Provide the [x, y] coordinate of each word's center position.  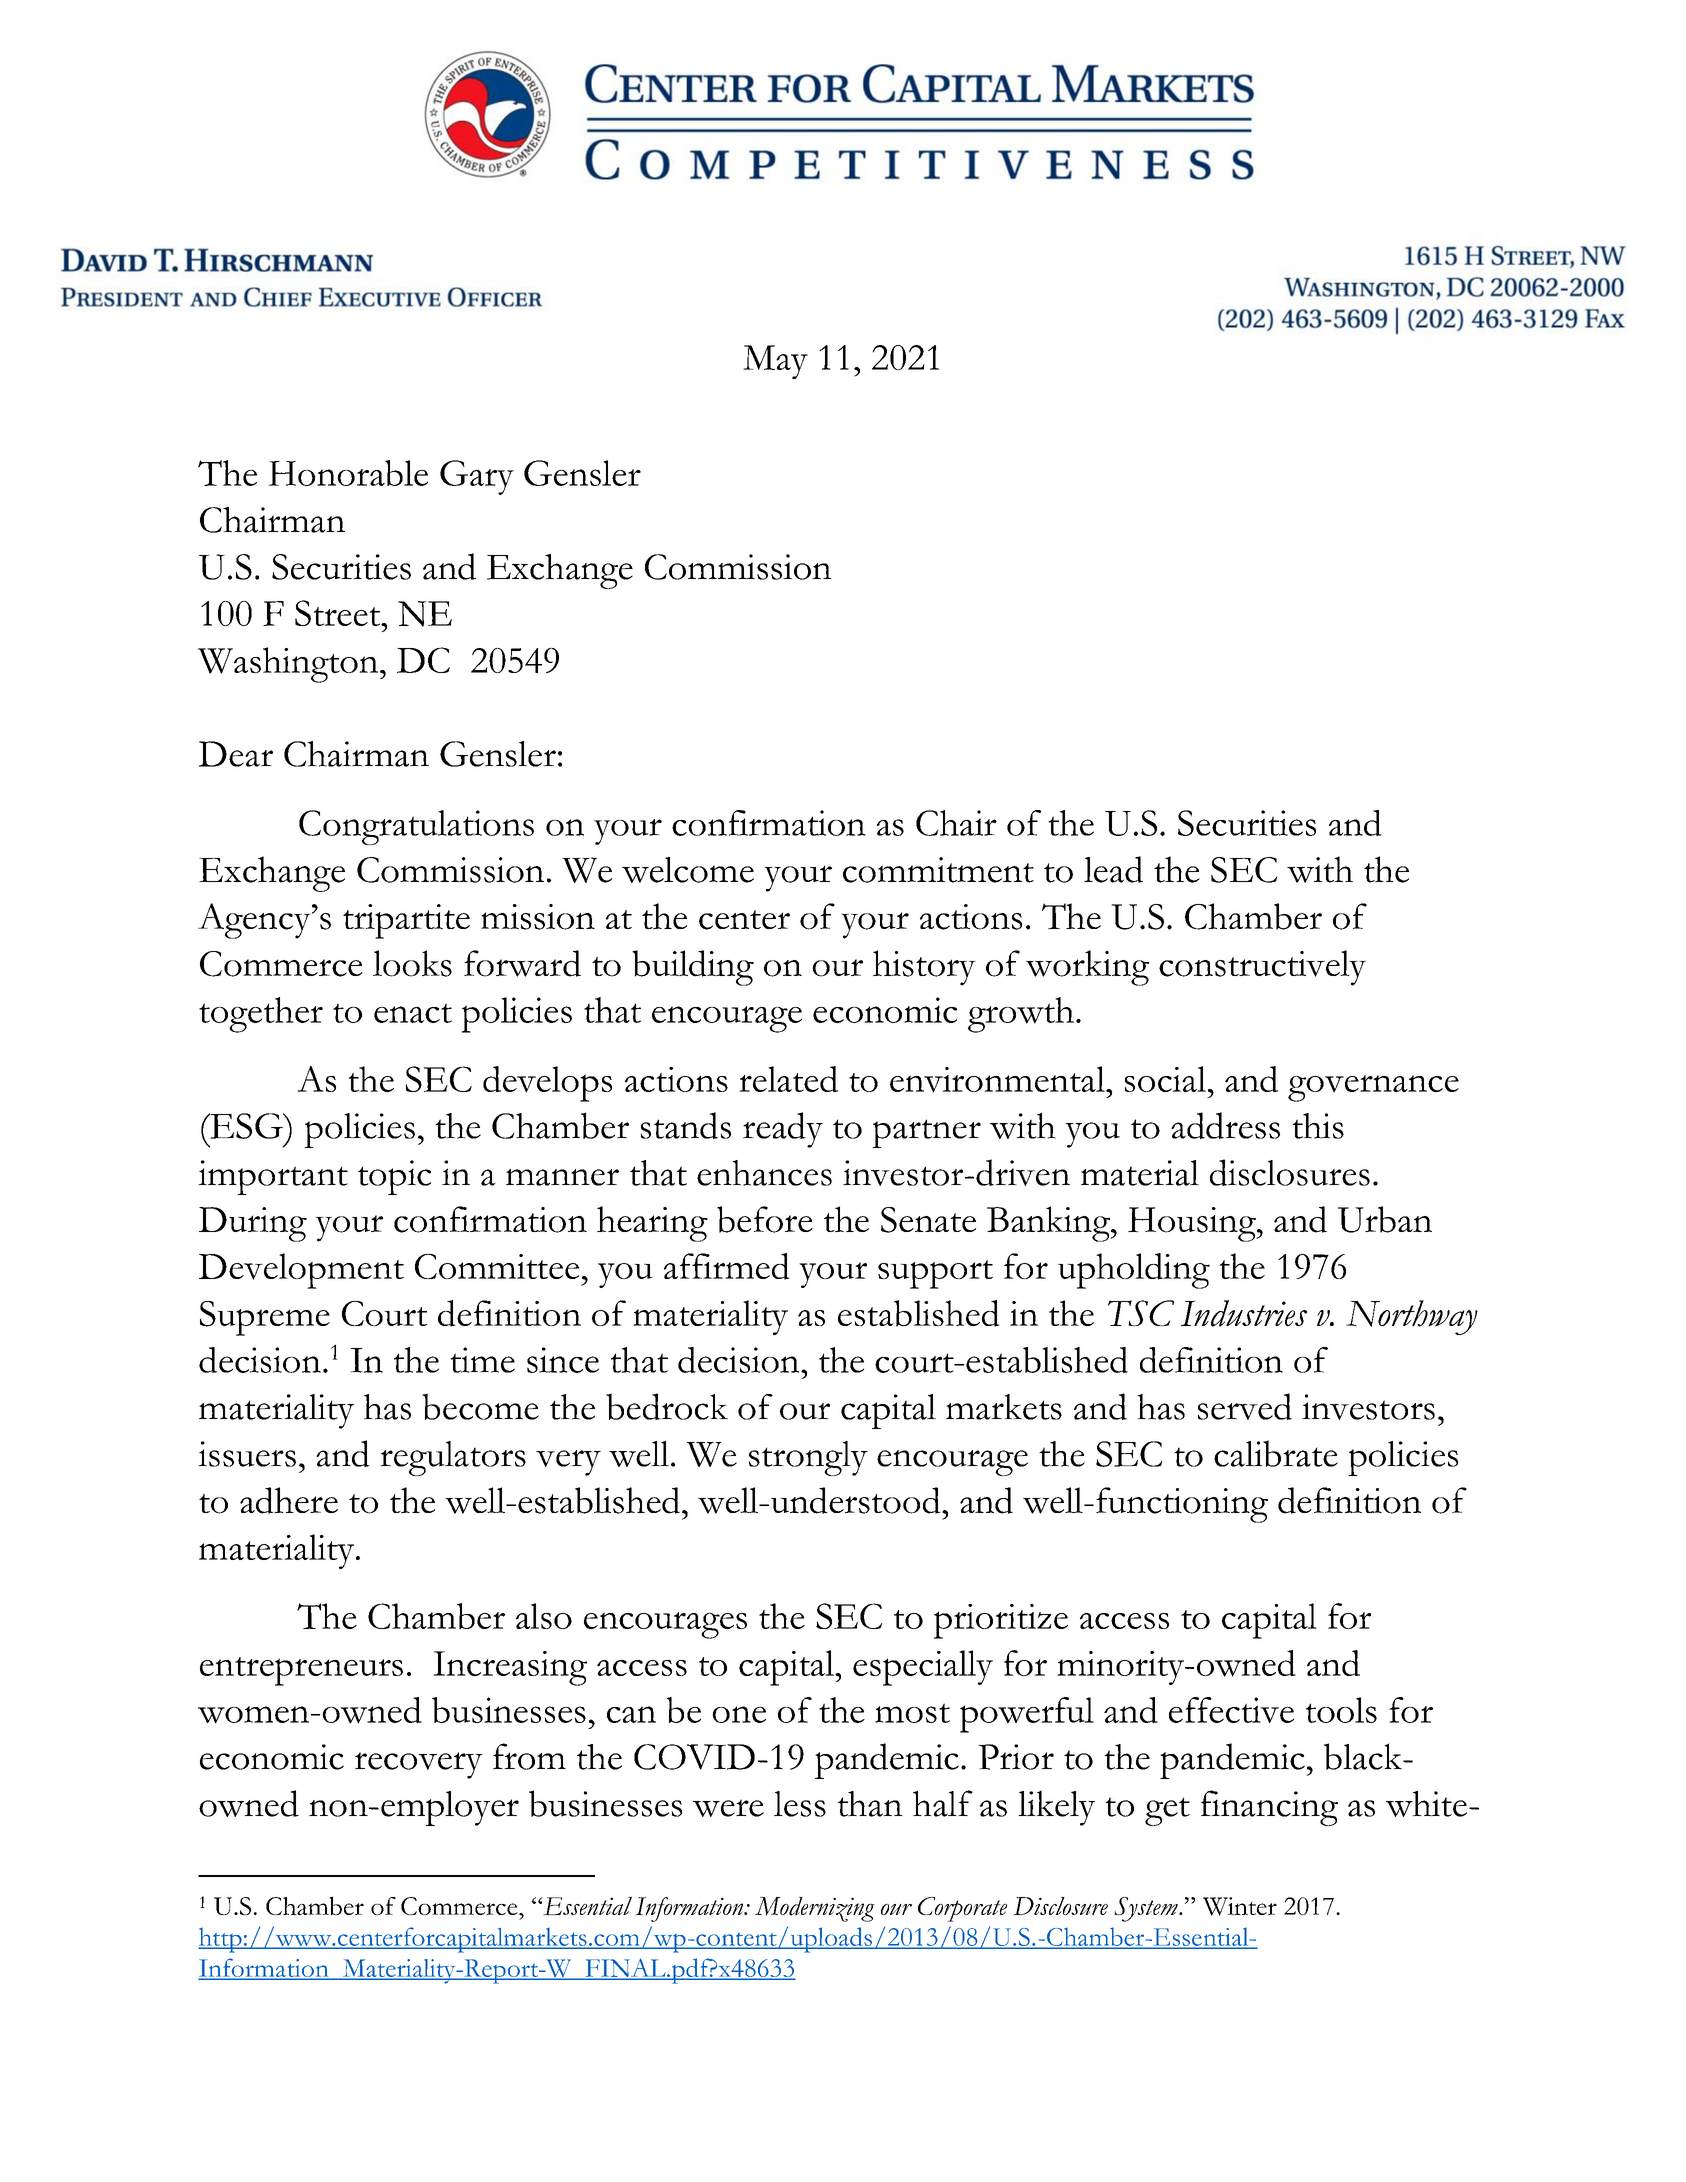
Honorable [348, 473]
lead [1113, 869]
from [529, 1756]
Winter [1240, 1906]
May [775, 362]
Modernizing [815, 1909]
